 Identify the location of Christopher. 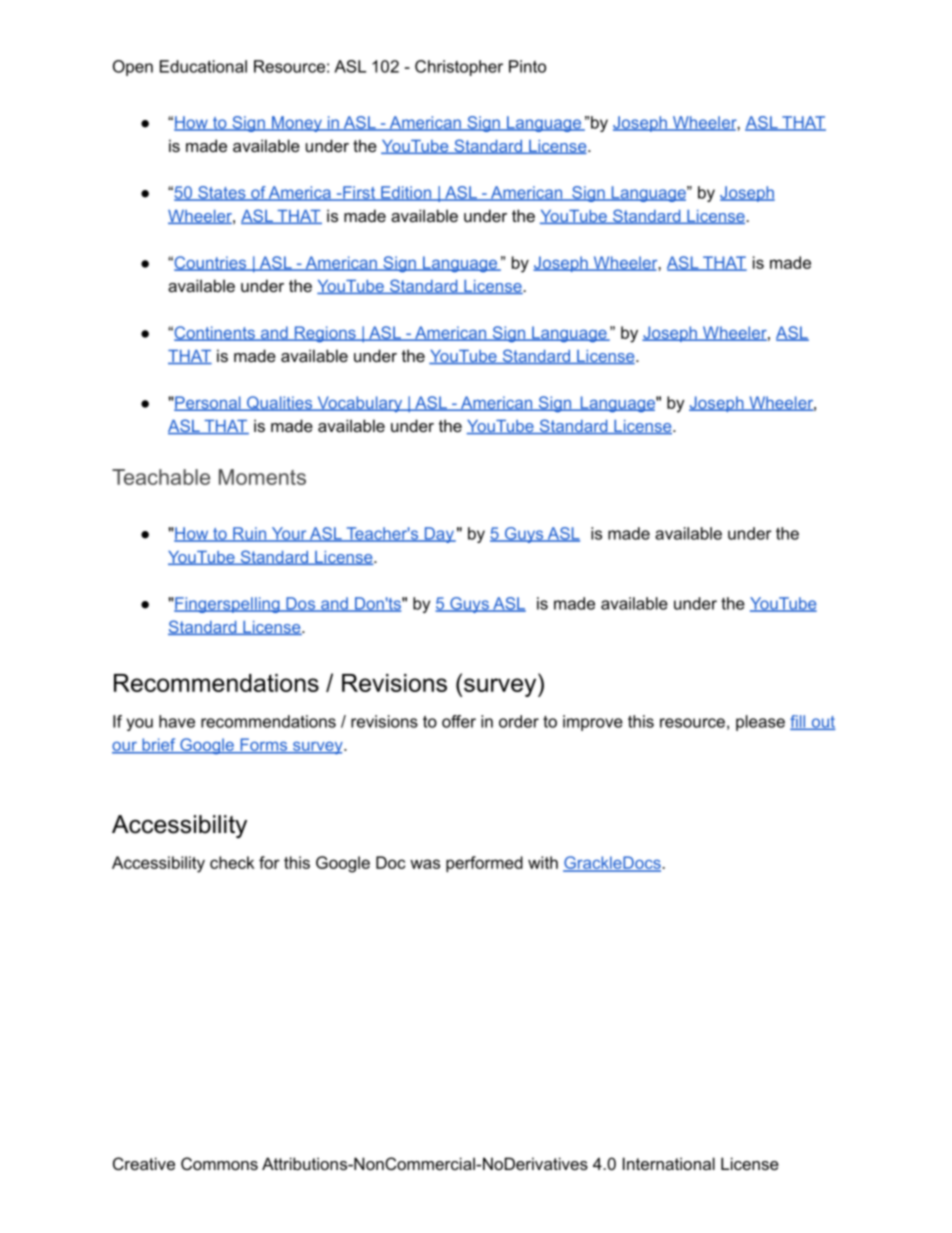
(459, 68).
